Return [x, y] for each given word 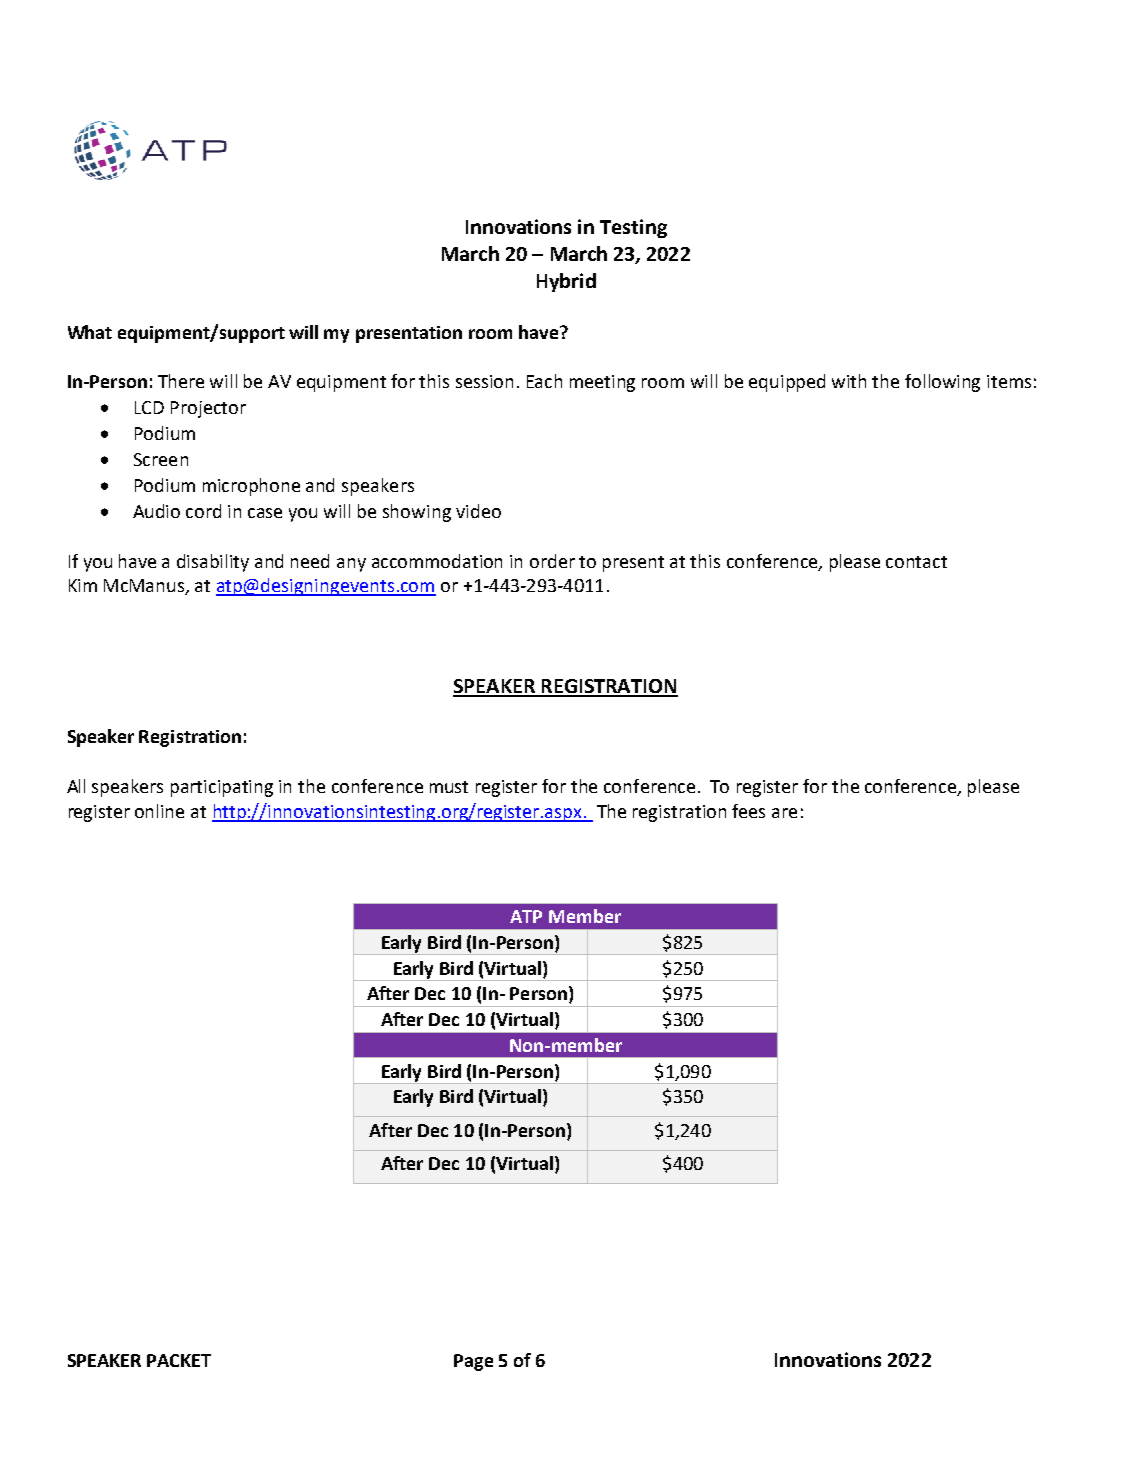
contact [916, 562]
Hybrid [566, 282]
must [449, 787]
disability [213, 563]
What [90, 332]
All [76, 786]
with [849, 381]
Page [473, 1362]
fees [748, 811]
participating [222, 788]
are [784, 813]
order [552, 561]
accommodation [437, 561]
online [159, 811]
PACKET [179, 1360]
